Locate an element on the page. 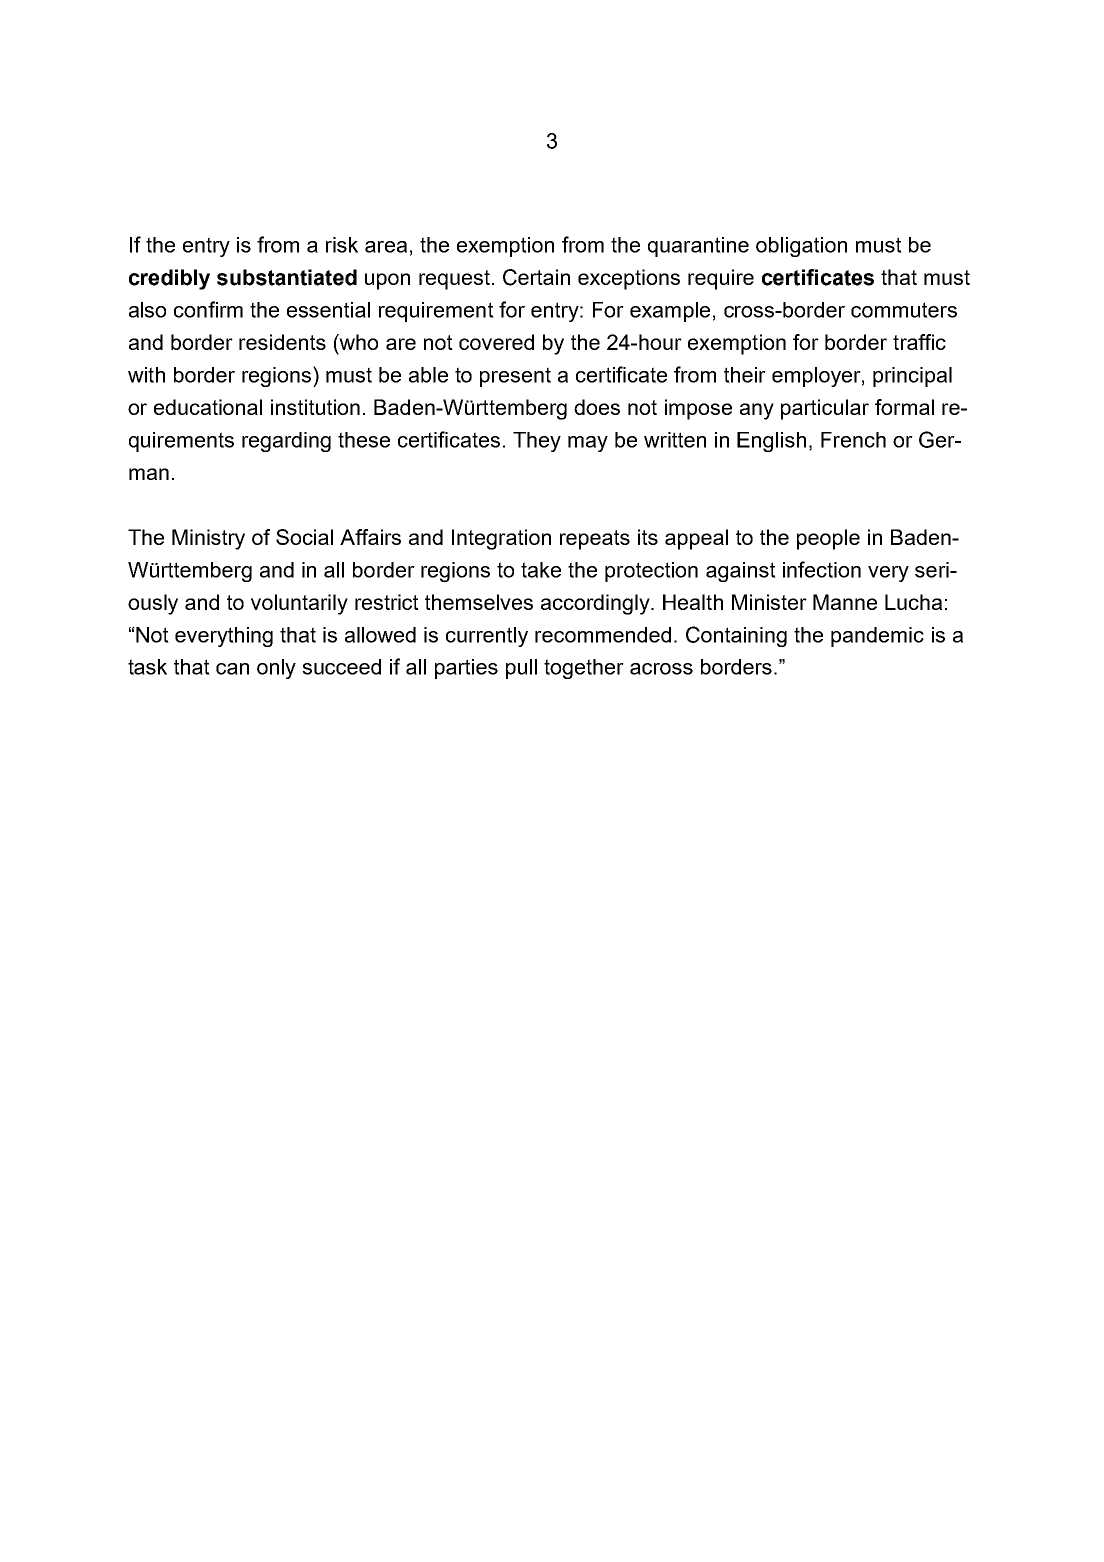 This page has height=1562, width=1104. pandemic is located at coordinates (877, 637).
